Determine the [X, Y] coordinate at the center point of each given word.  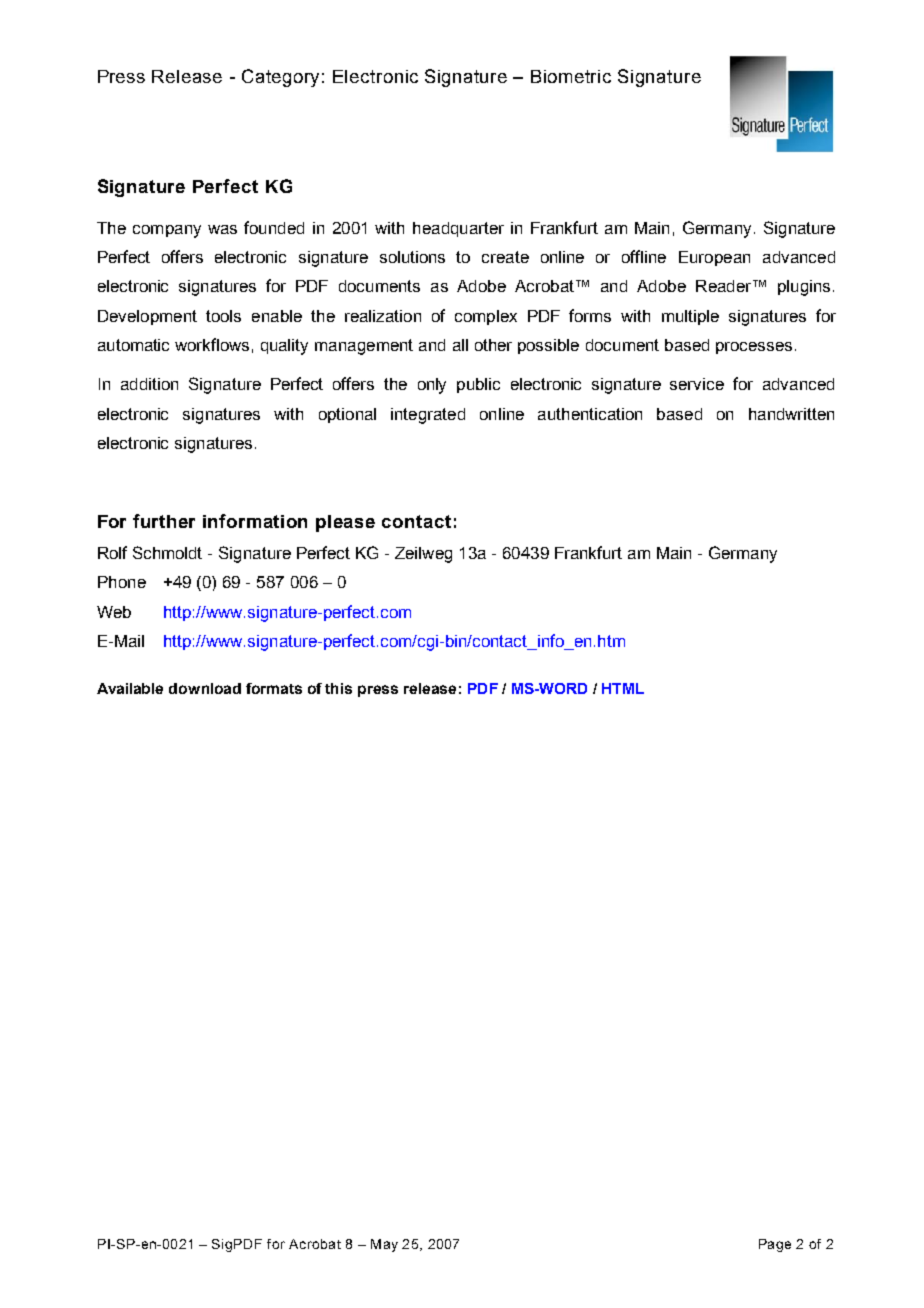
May [384, 1245]
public [478, 385]
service [697, 384]
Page [775, 1245]
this [338, 688]
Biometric [571, 76]
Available [130, 688]
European [714, 258]
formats [274, 688]
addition [149, 384]
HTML [623, 688]
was [222, 229]
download [205, 688]
